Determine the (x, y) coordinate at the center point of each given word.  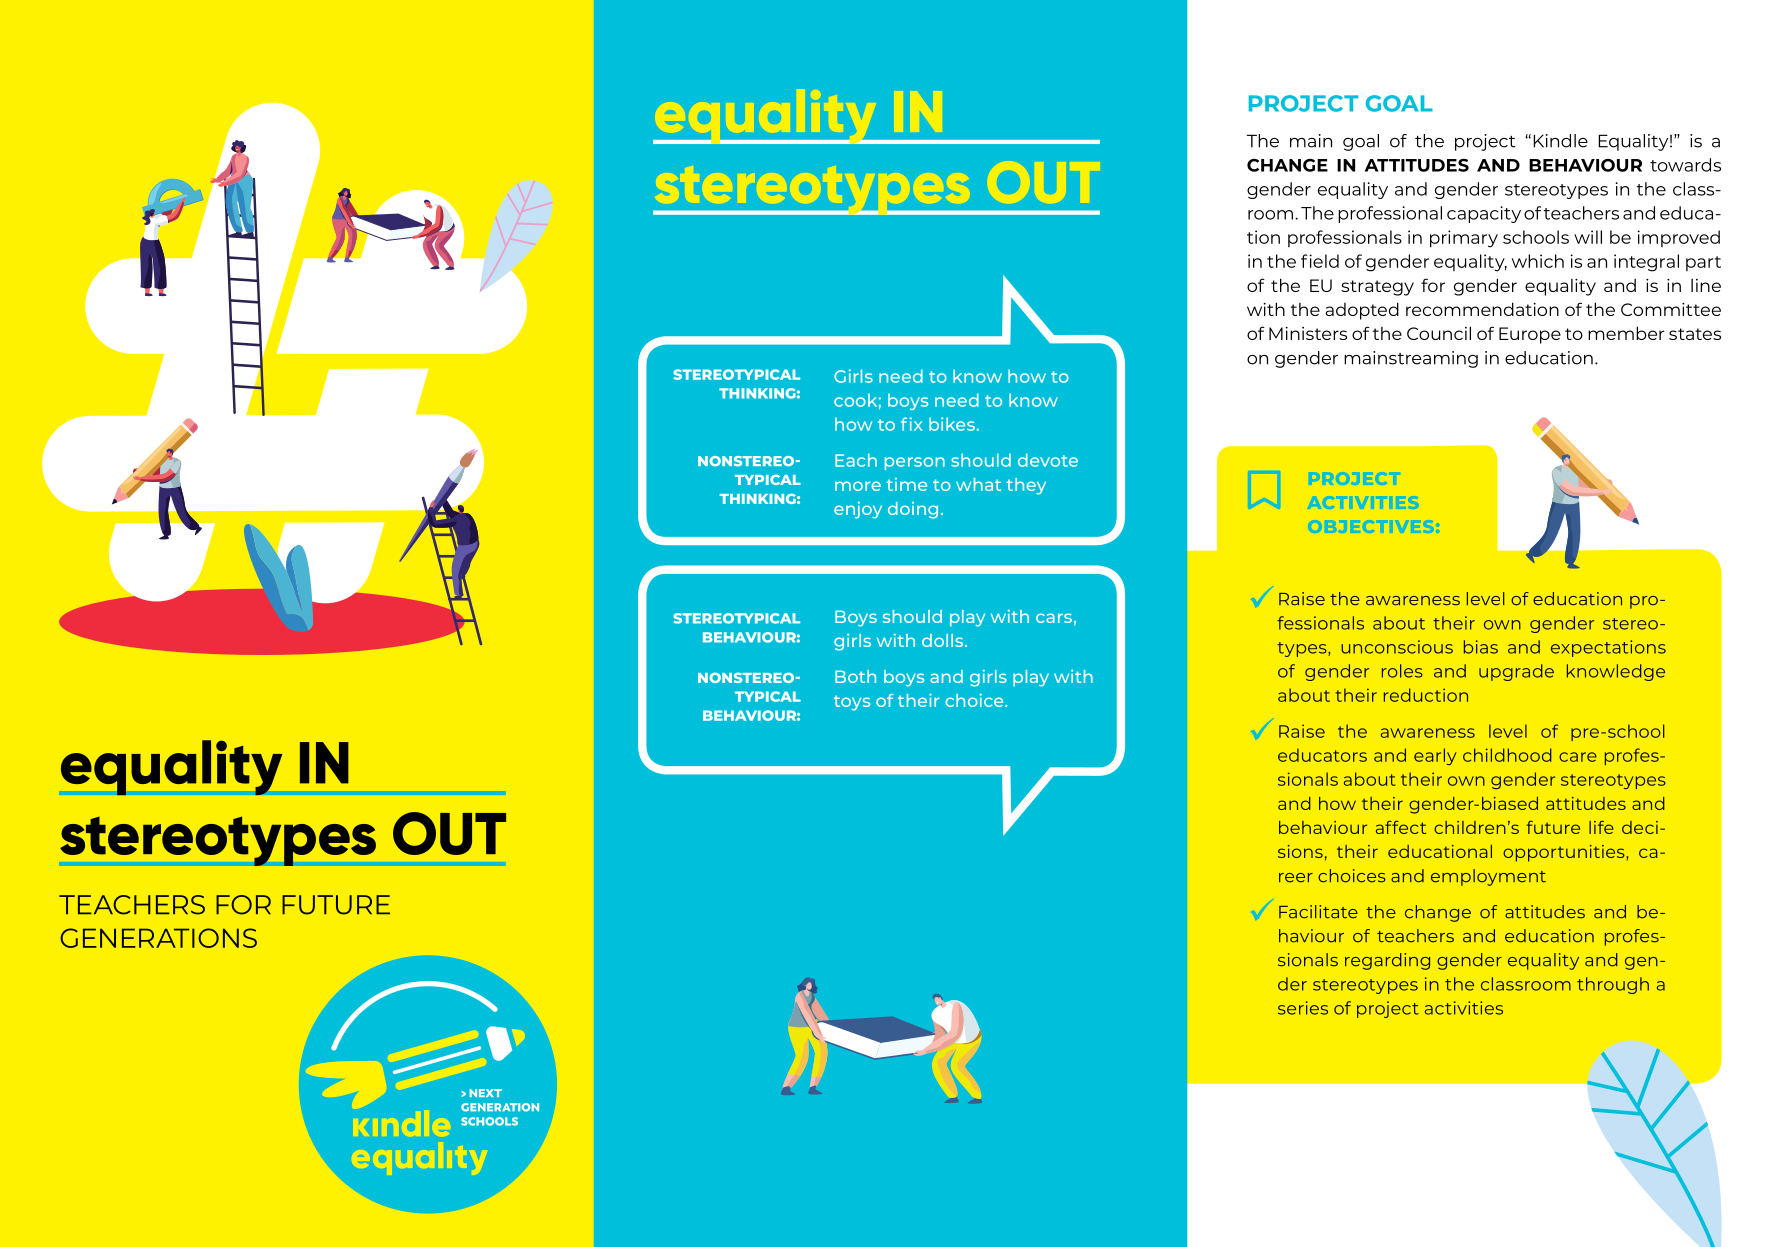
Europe (1530, 335)
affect (1401, 827)
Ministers (1308, 333)
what (978, 484)
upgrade (1516, 672)
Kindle (1560, 141)
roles (1402, 671)
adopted (1362, 311)
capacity (1484, 214)
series (1303, 1008)
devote (1048, 460)
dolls (944, 640)
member (1626, 333)
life (1601, 827)
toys (852, 703)
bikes (952, 424)
